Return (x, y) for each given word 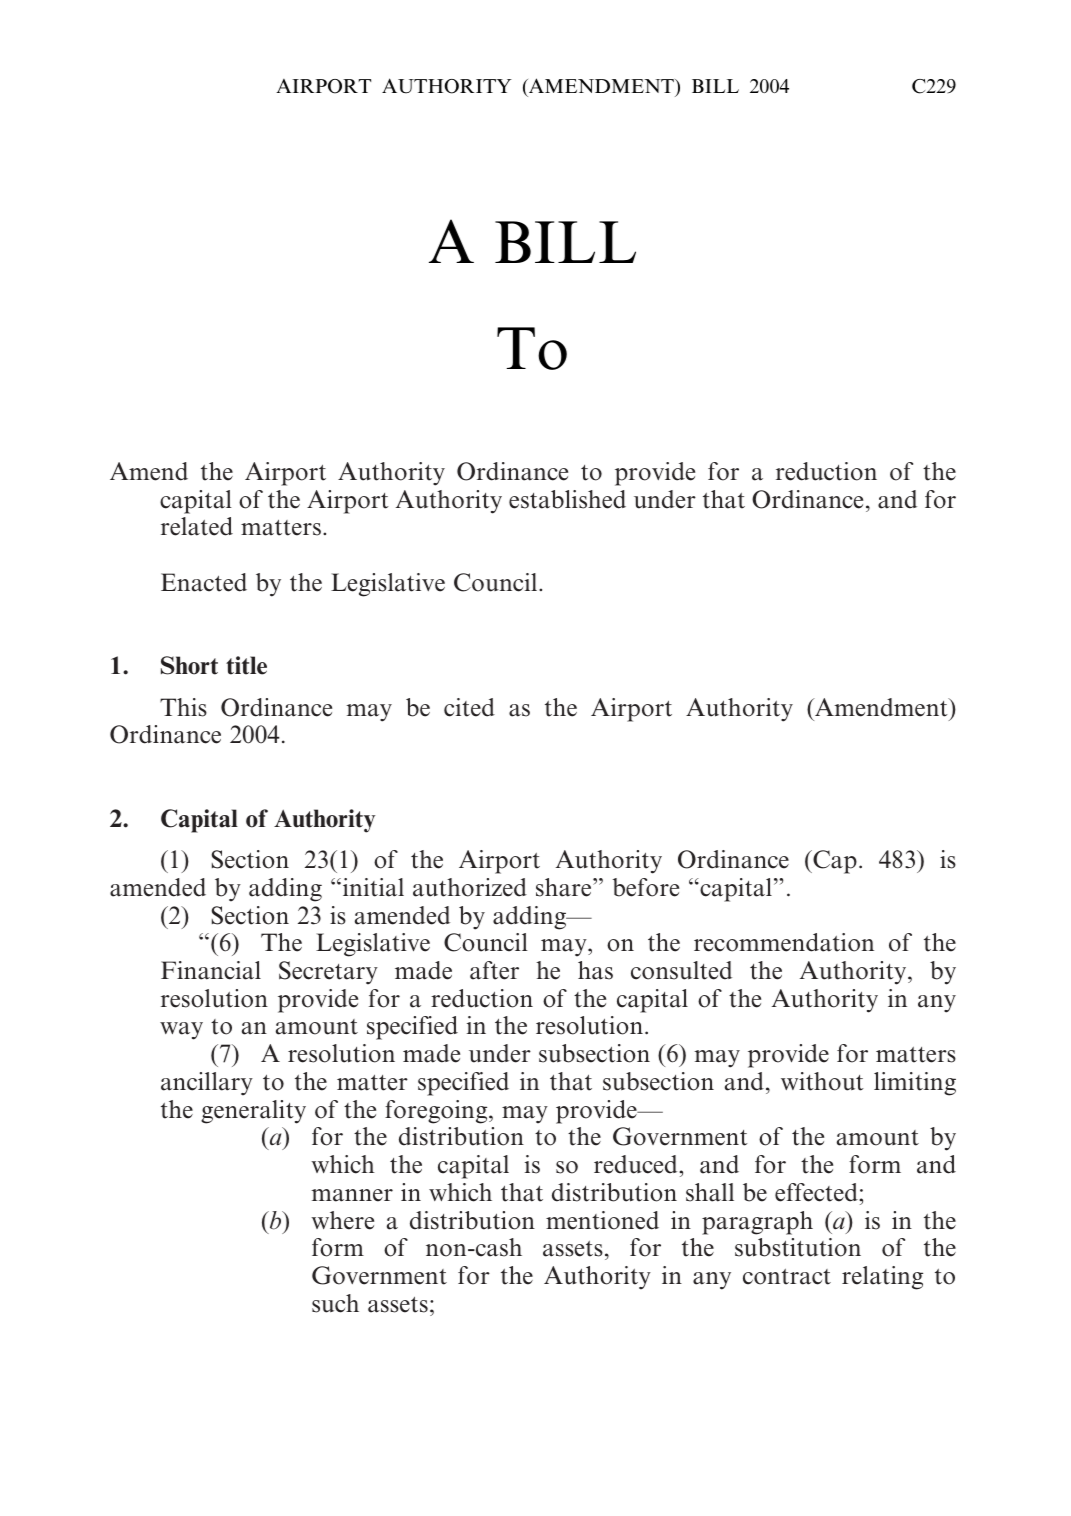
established (567, 499)
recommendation (784, 942)
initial (372, 887)
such (335, 1303)
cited (469, 707)
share (565, 887)
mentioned (602, 1220)
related (197, 526)
